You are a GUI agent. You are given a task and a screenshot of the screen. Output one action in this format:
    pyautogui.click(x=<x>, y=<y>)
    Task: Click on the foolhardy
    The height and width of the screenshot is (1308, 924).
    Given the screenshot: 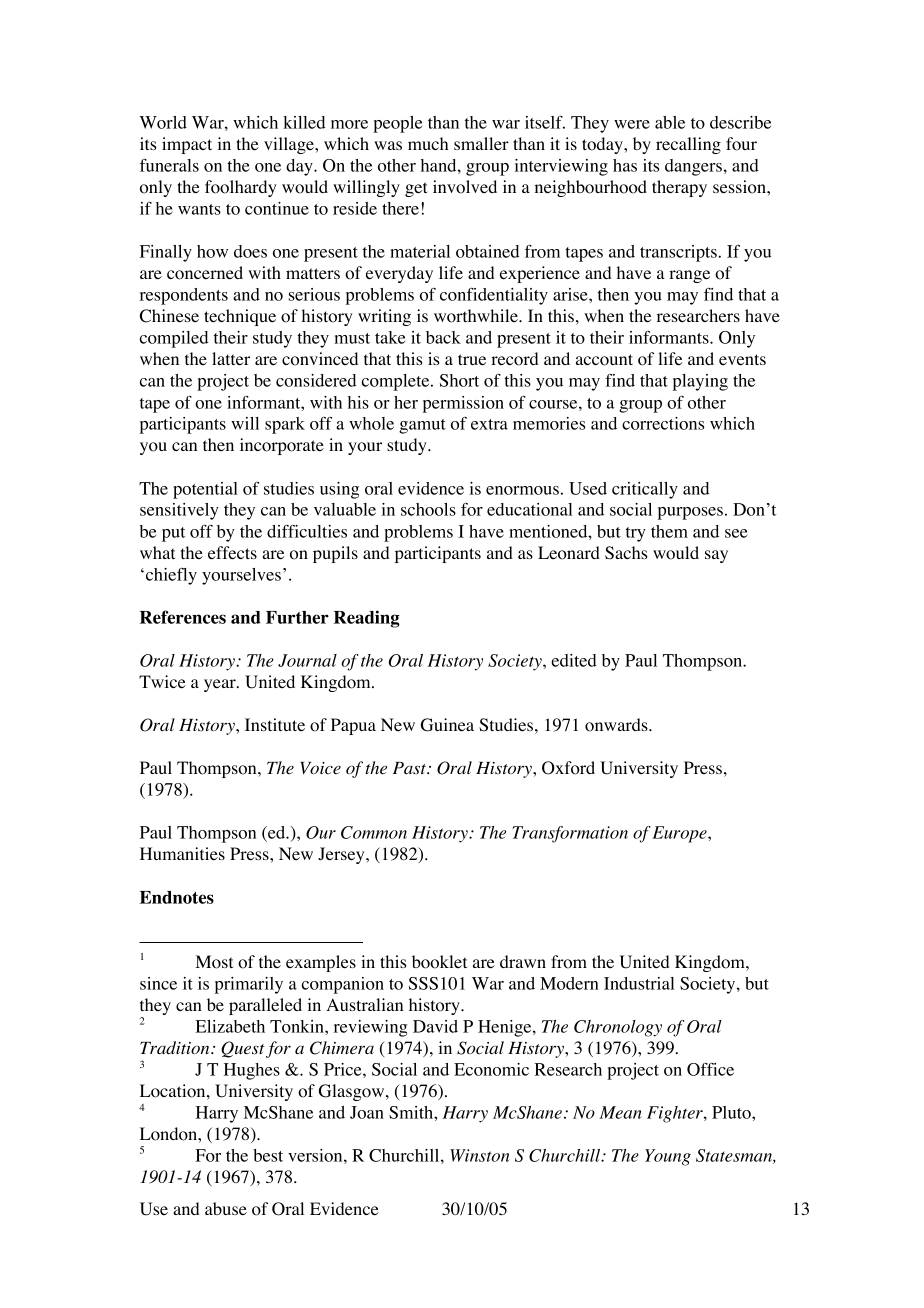 What is the action you would take?
    pyautogui.click(x=241, y=188)
